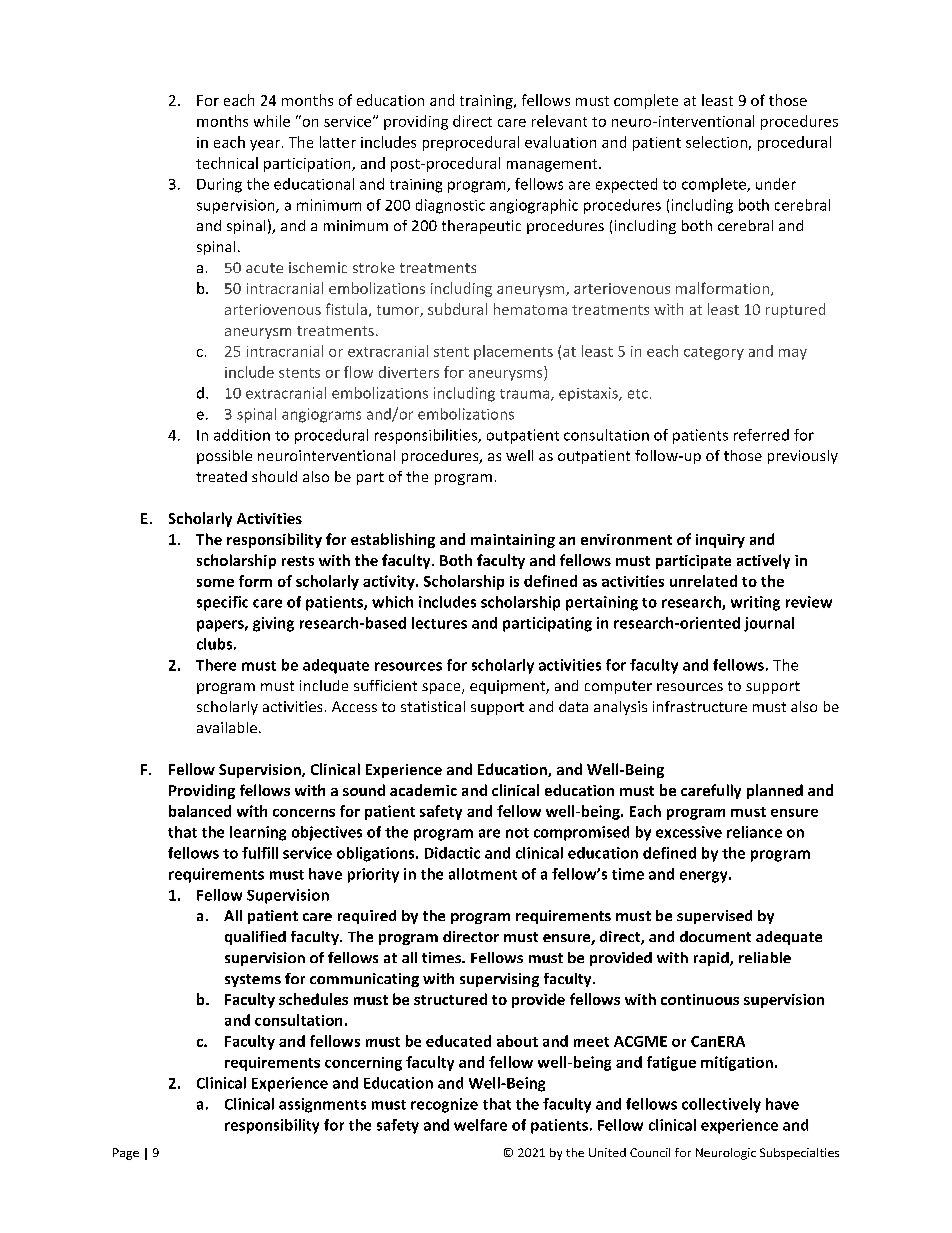 The width and height of the image is (952, 1233). I want to click on selection, so click(716, 142).
